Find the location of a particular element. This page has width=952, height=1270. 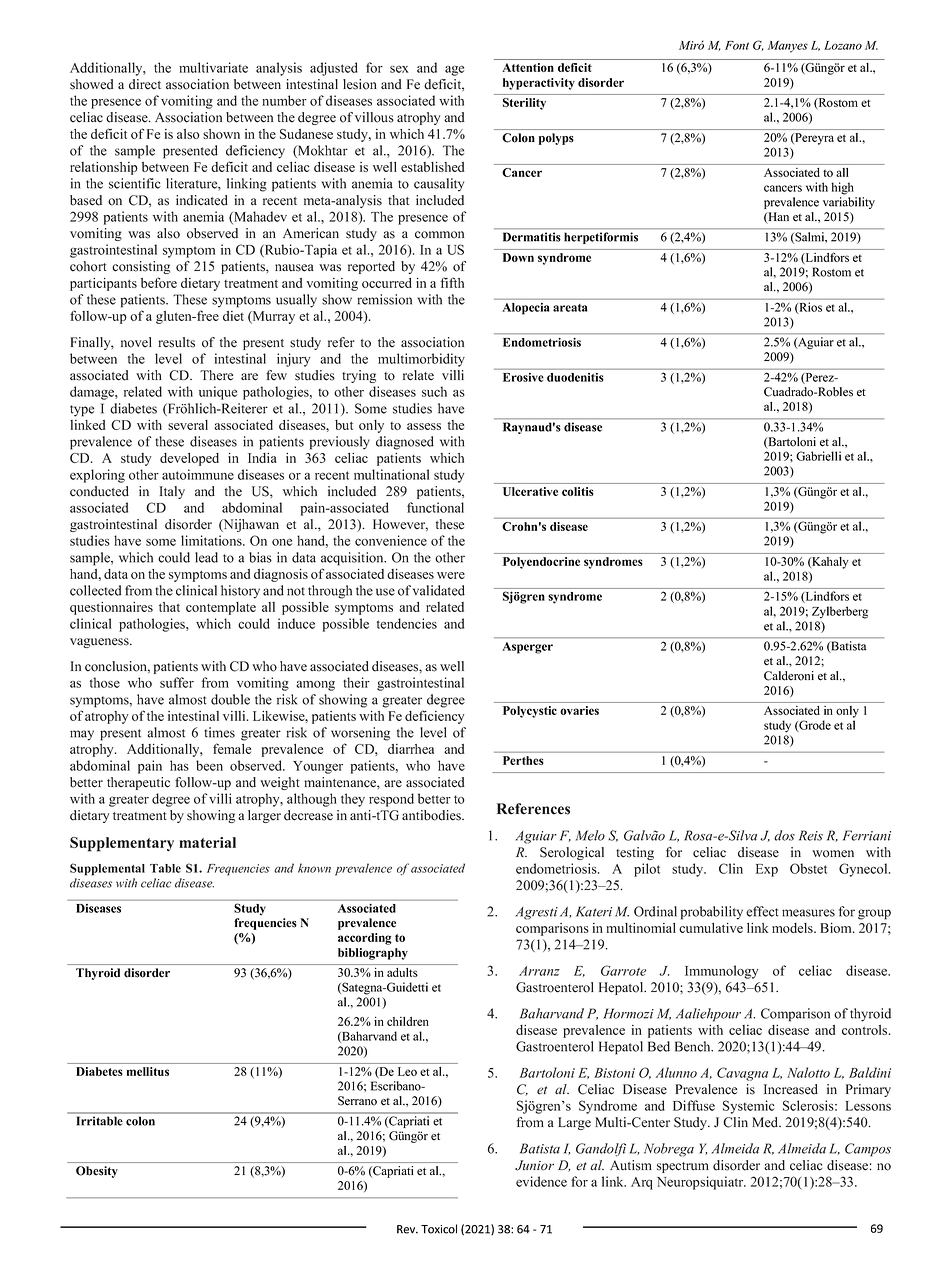

Toxicol is located at coordinates (439, 1229).
